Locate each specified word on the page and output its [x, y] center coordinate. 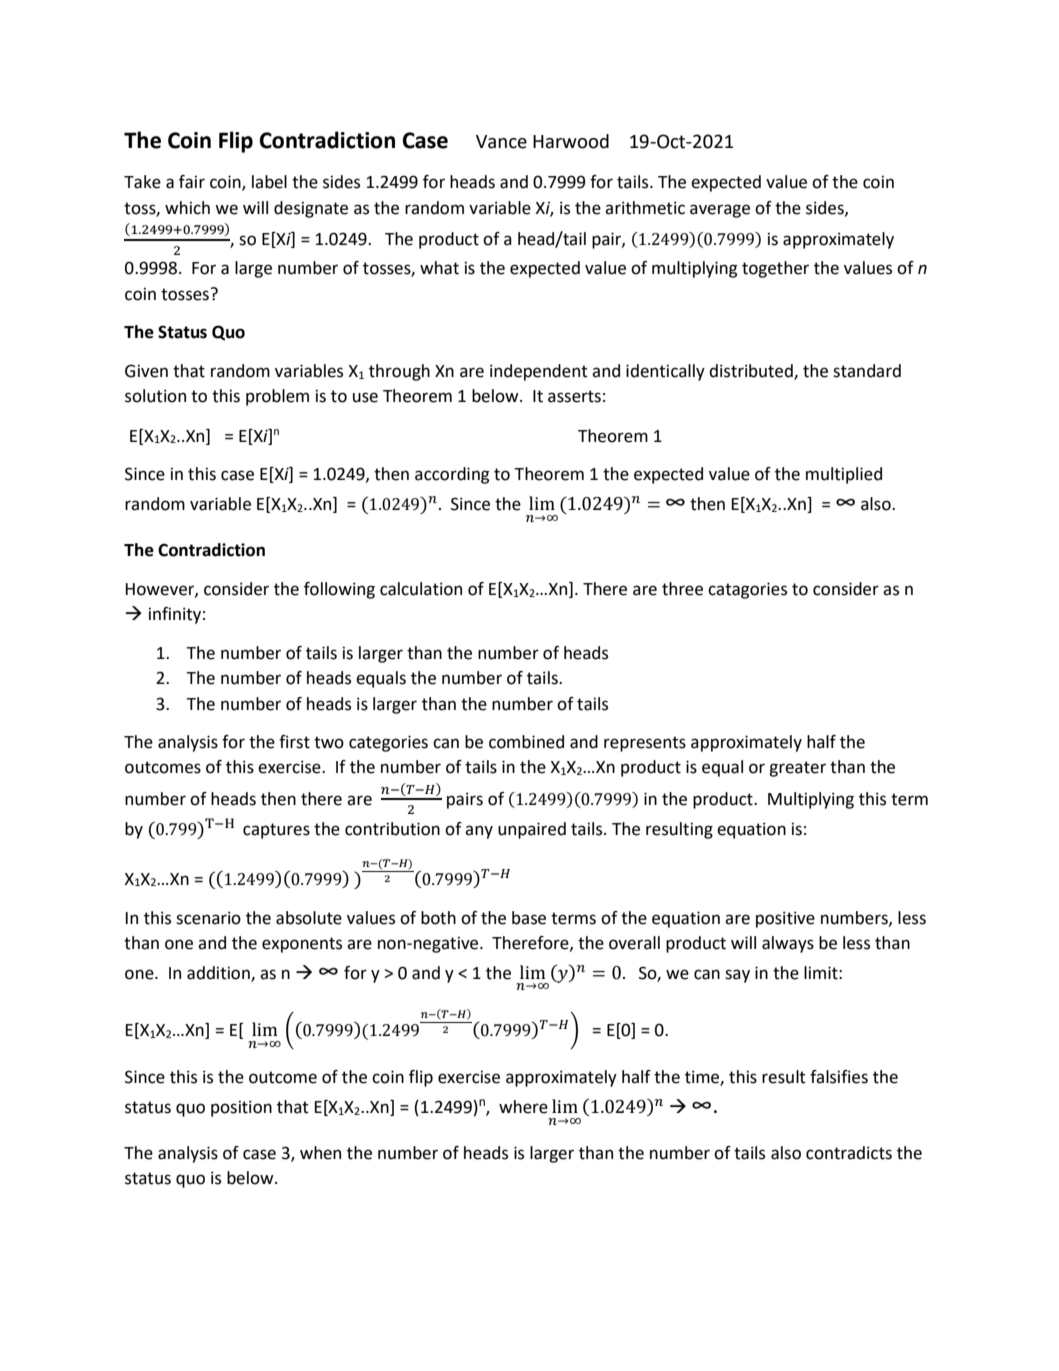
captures [276, 831]
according [452, 475]
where [523, 1107]
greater [797, 769]
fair [192, 182]
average [720, 211]
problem [277, 397]
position [241, 1108]
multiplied [844, 475]
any [479, 832]
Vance [501, 142]
